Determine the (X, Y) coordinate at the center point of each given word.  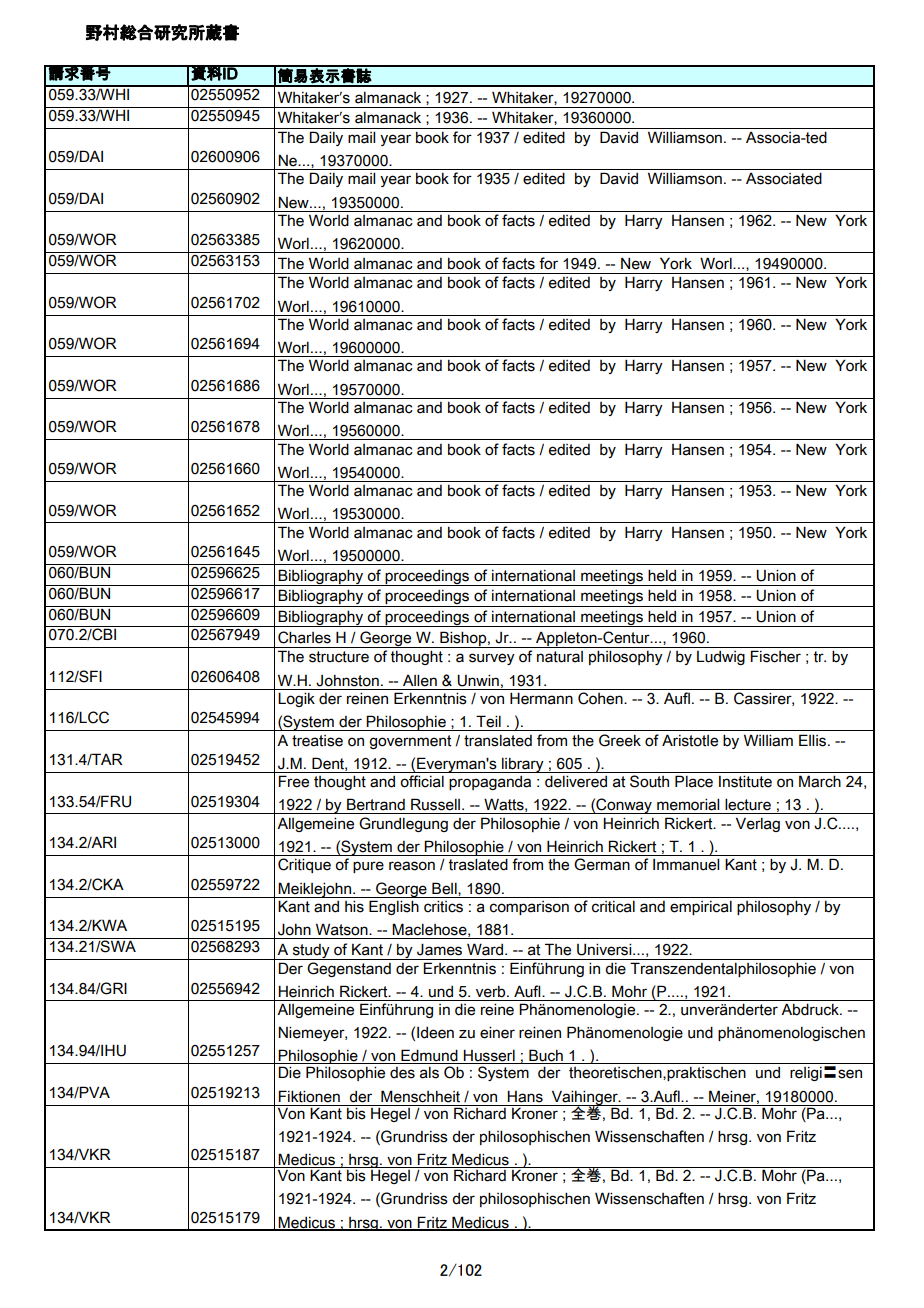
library (523, 765)
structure (339, 657)
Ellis (814, 740)
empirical (701, 908)
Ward (486, 949)
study (311, 952)
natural (560, 657)
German (602, 864)
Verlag (758, 824)
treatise (317, 741)
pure (368, 867)
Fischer (775, 656)
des (402, 1073)
